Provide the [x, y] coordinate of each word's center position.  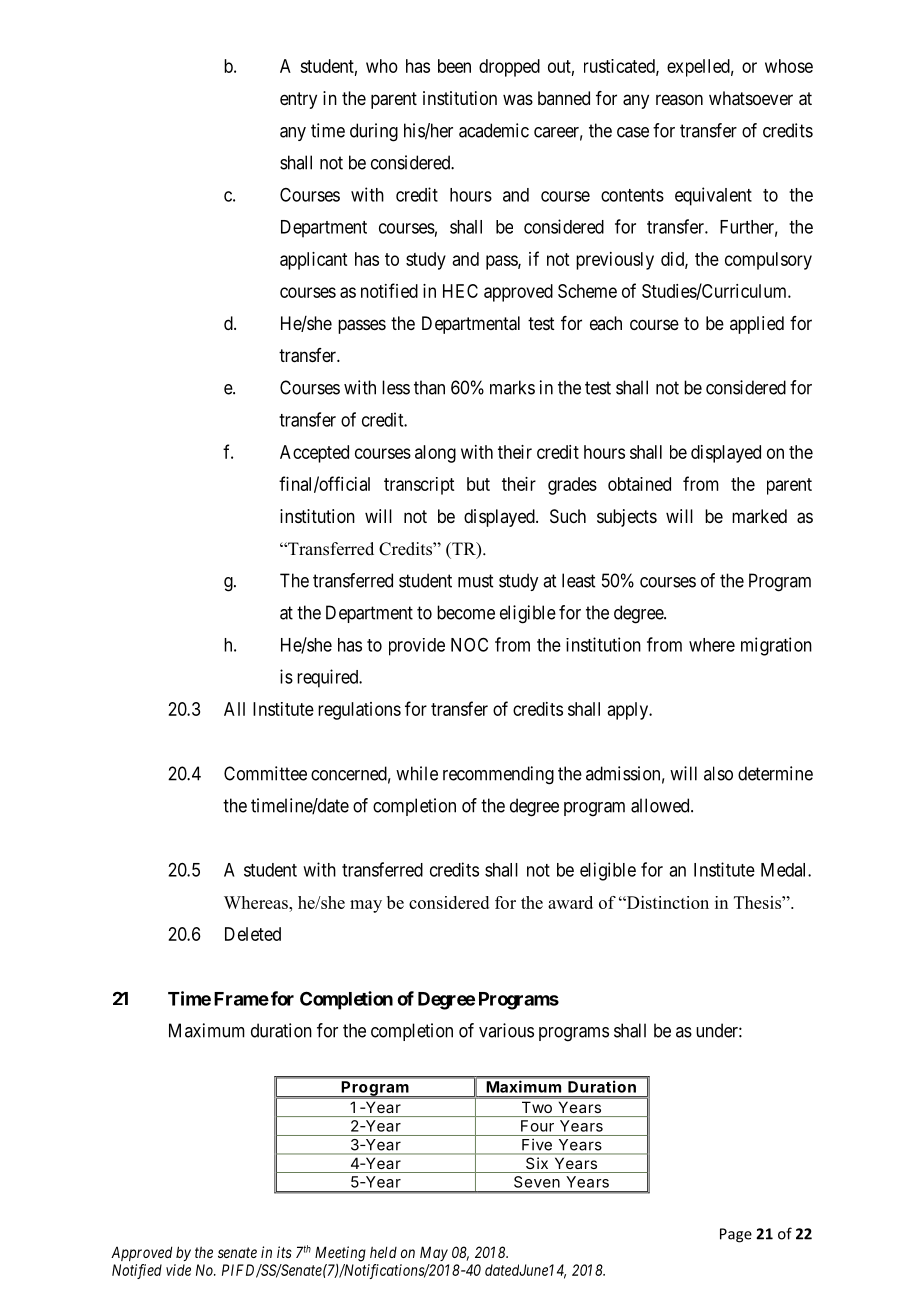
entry [298, 100]
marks [512, 387]
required [329, 678]
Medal [785, 870]
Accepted [314, 454]
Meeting [340, 1254]
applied [757, 325]
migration [776, 646]
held [383, 1252]
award [570, 902]
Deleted [253, 934]
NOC [469, 644]
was [518, 99]
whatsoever [751, 98]
